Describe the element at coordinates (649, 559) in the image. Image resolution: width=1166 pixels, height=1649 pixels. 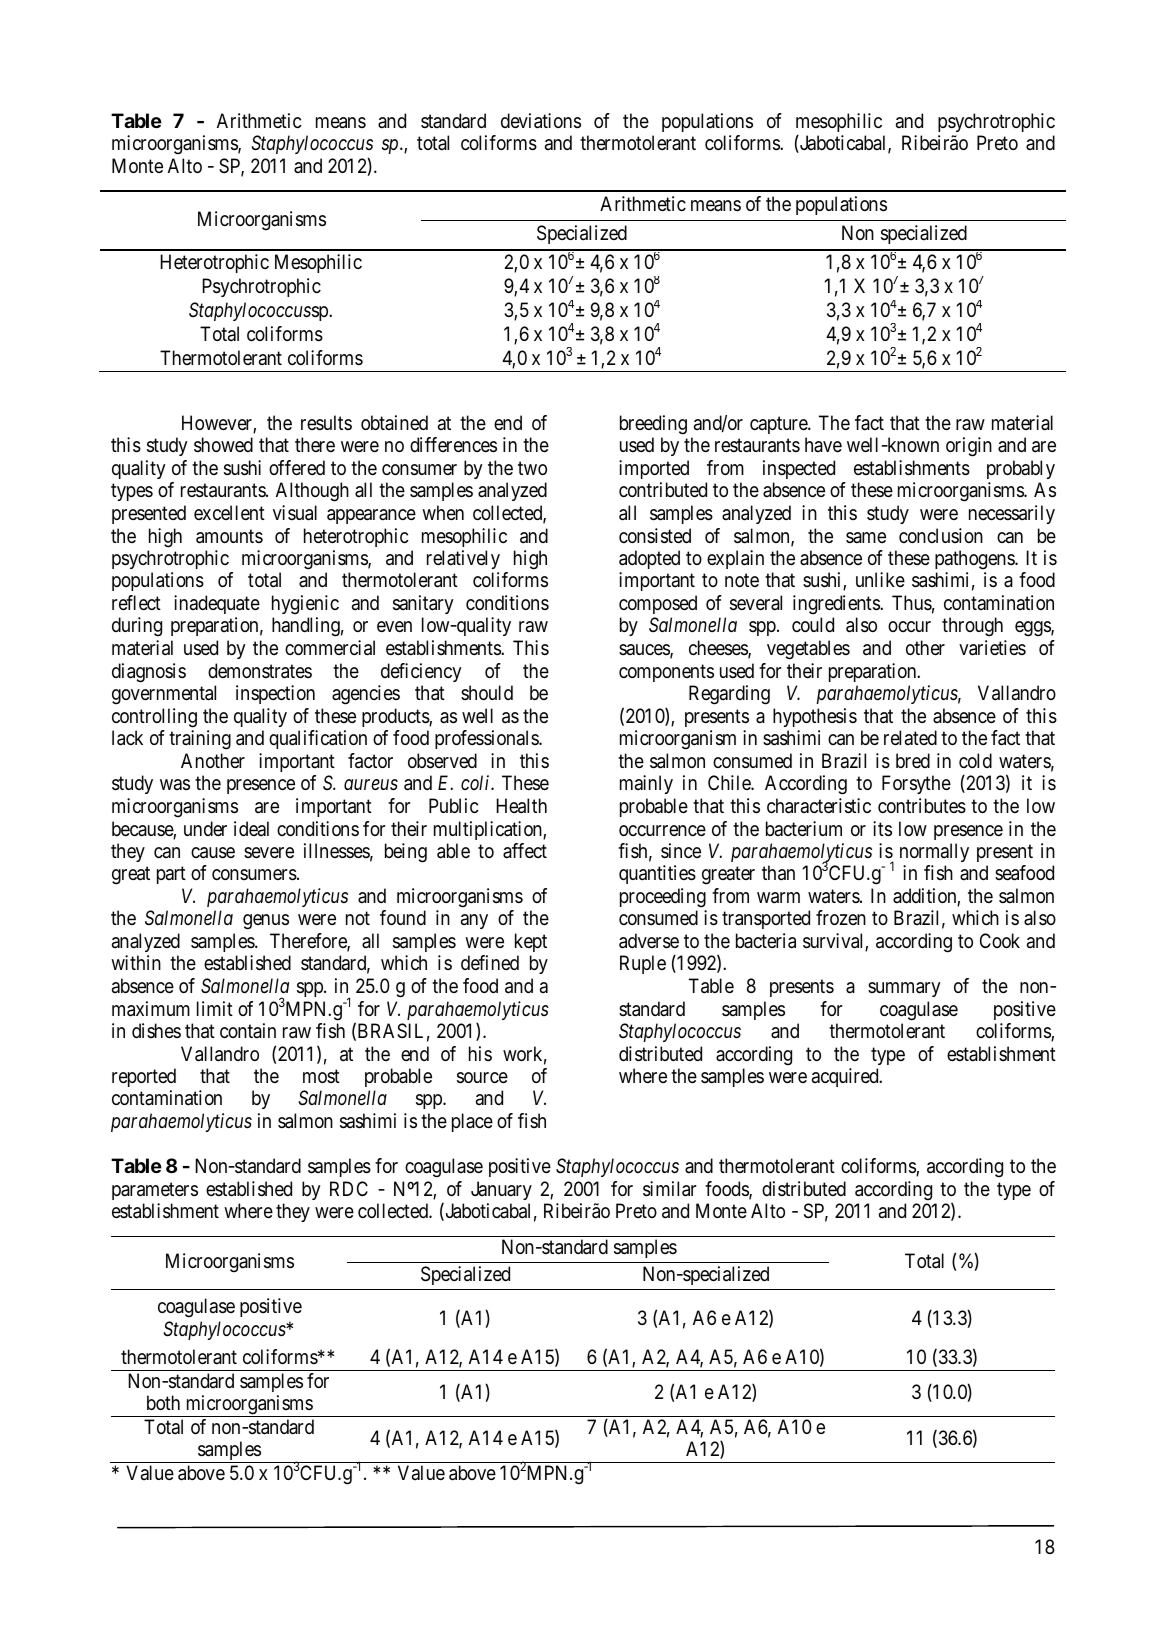
I see `adopted` at that location.
